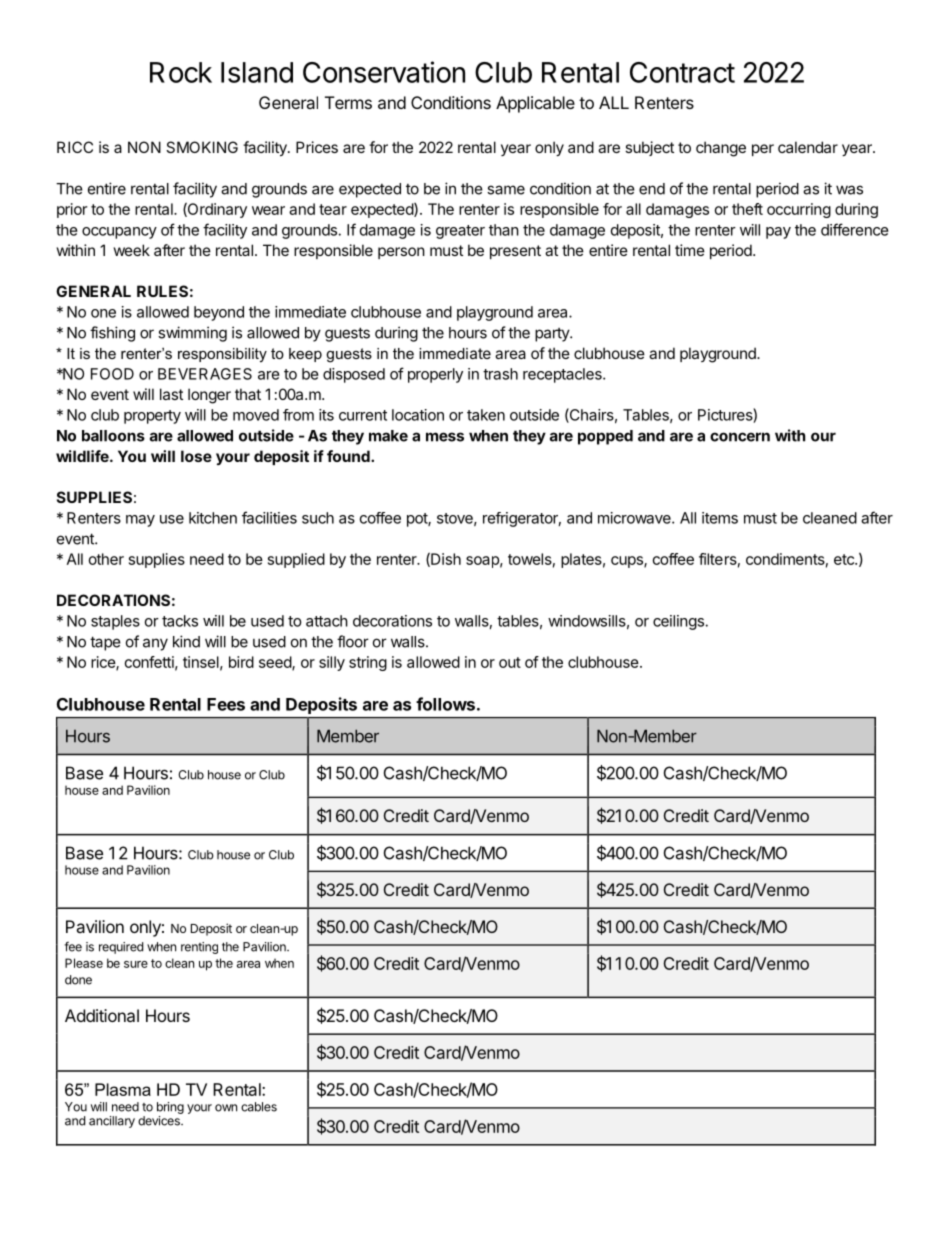  I want to click on cables, so click(259, 1107).
